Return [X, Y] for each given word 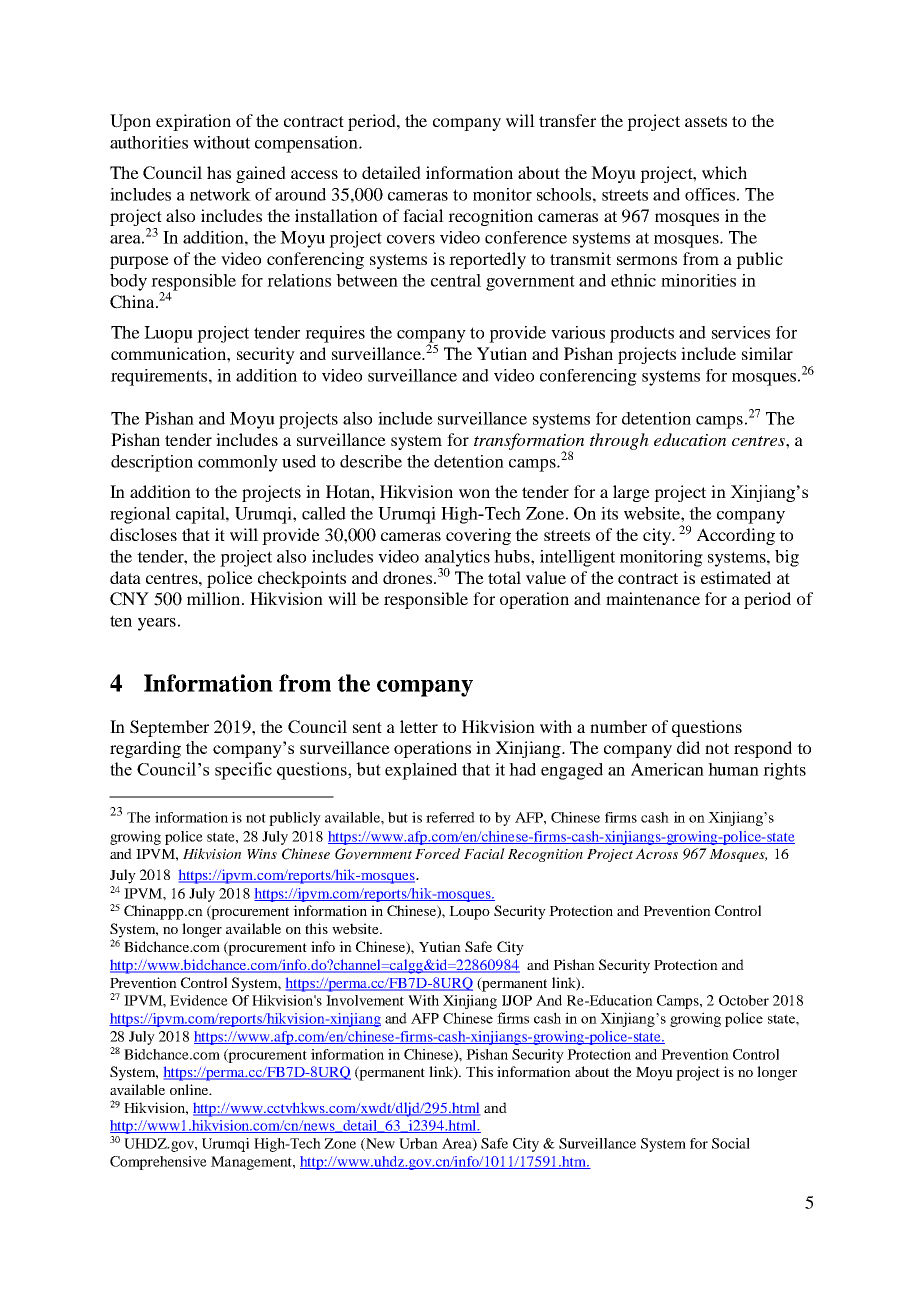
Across [656, 853]
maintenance [653, 598]
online [190, 1089]
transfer [567, 120]
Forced [437, 853]
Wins [262, 854]
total [504, 577]
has [219, 172]
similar [767, 353]
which [724, 172]
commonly [238, 463]
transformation [529, 442]
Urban [418, 1143]
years [157, 624]
